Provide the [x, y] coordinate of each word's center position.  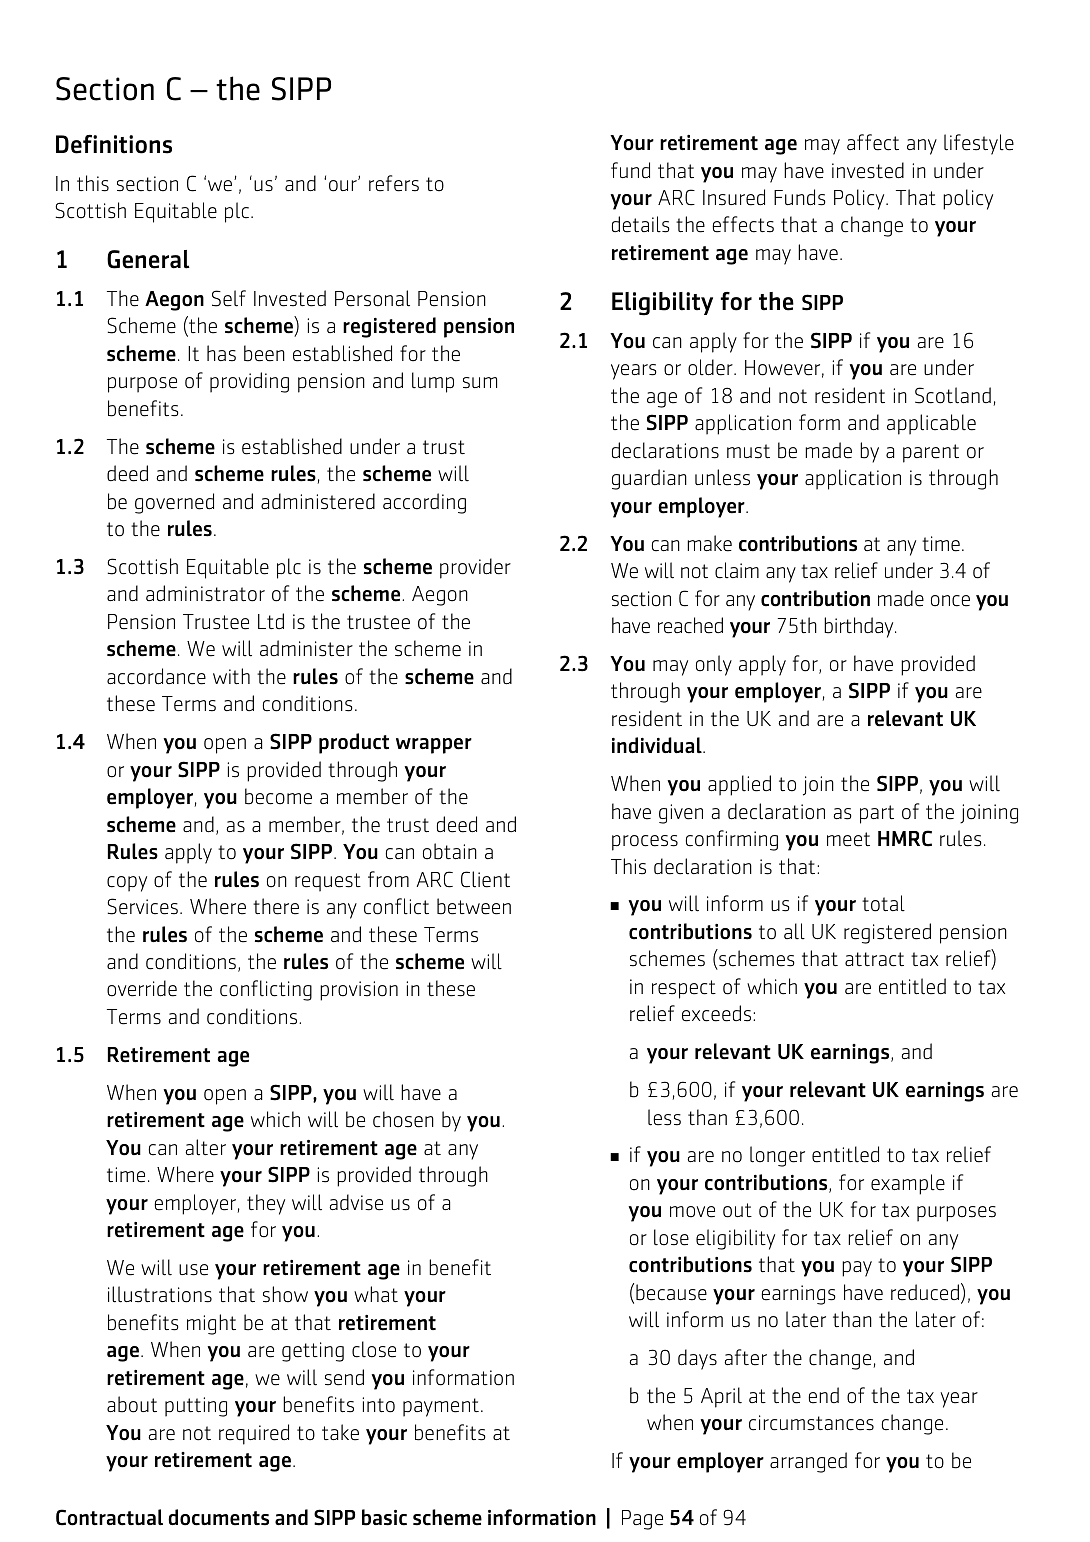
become [278, 796]
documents [218, 1517]
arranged [808, 1462]
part [877, 814]
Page [642, 1520]
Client [485, 879]
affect [873, 142]
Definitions [114, 144]
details [640, 224]
